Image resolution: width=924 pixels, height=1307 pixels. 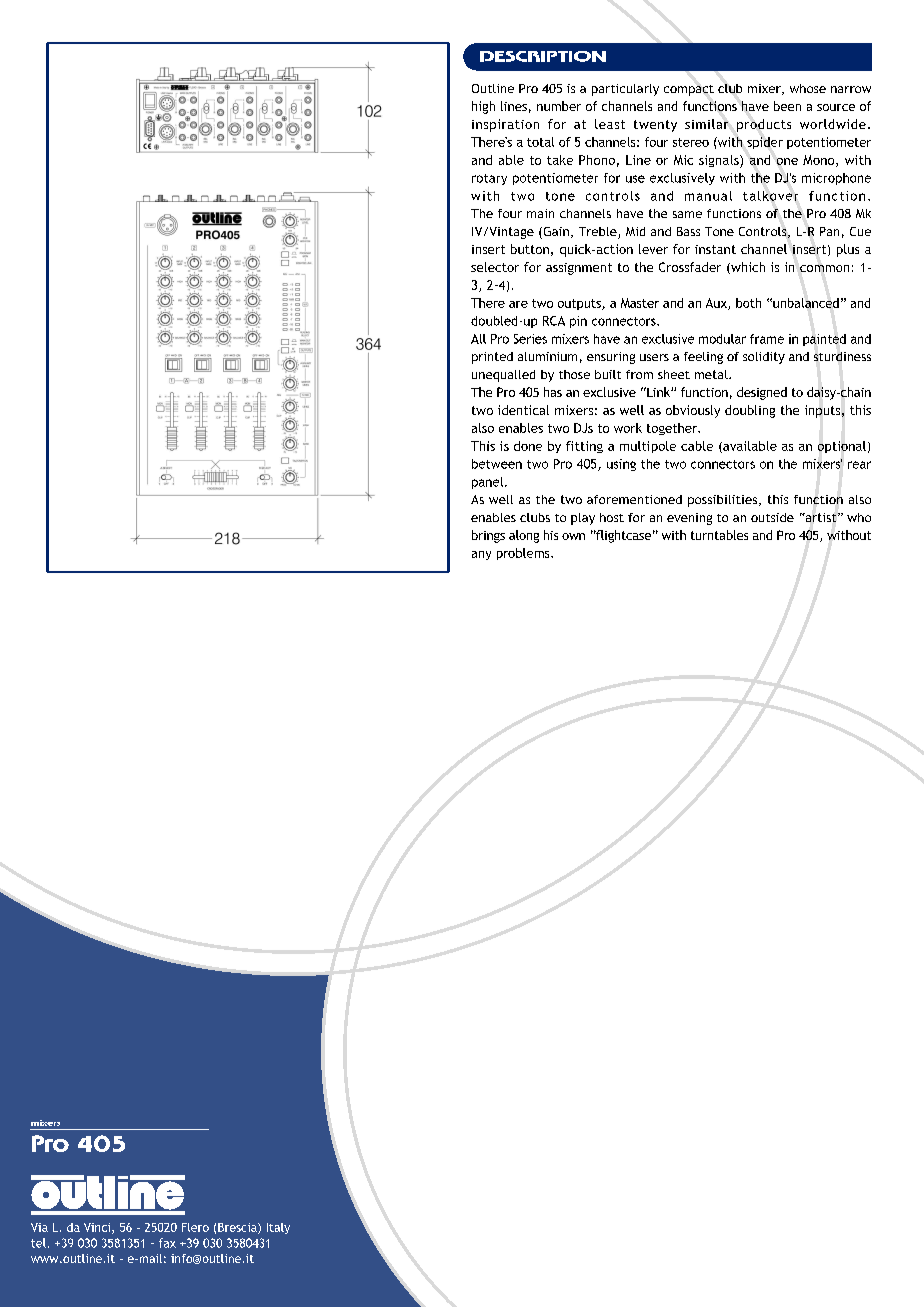 I want to click on any, so click(x=481, y=555).
